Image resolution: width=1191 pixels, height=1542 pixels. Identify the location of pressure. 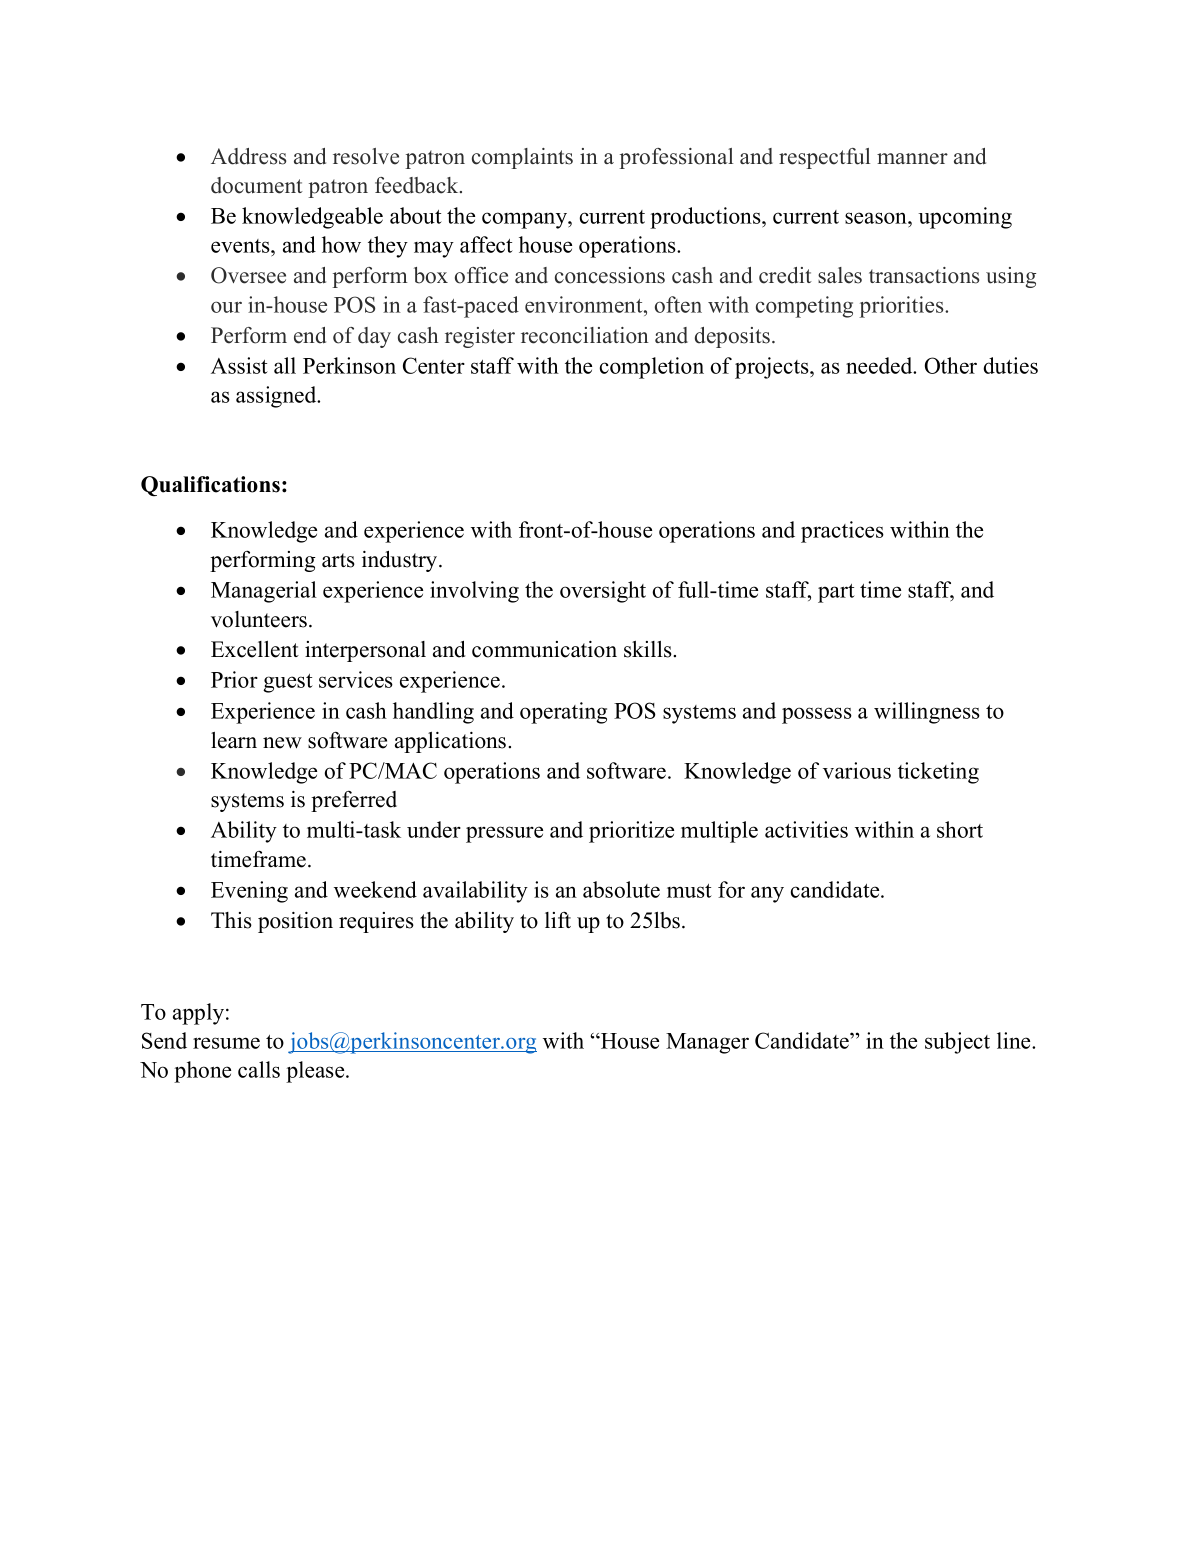
(504, 834).
